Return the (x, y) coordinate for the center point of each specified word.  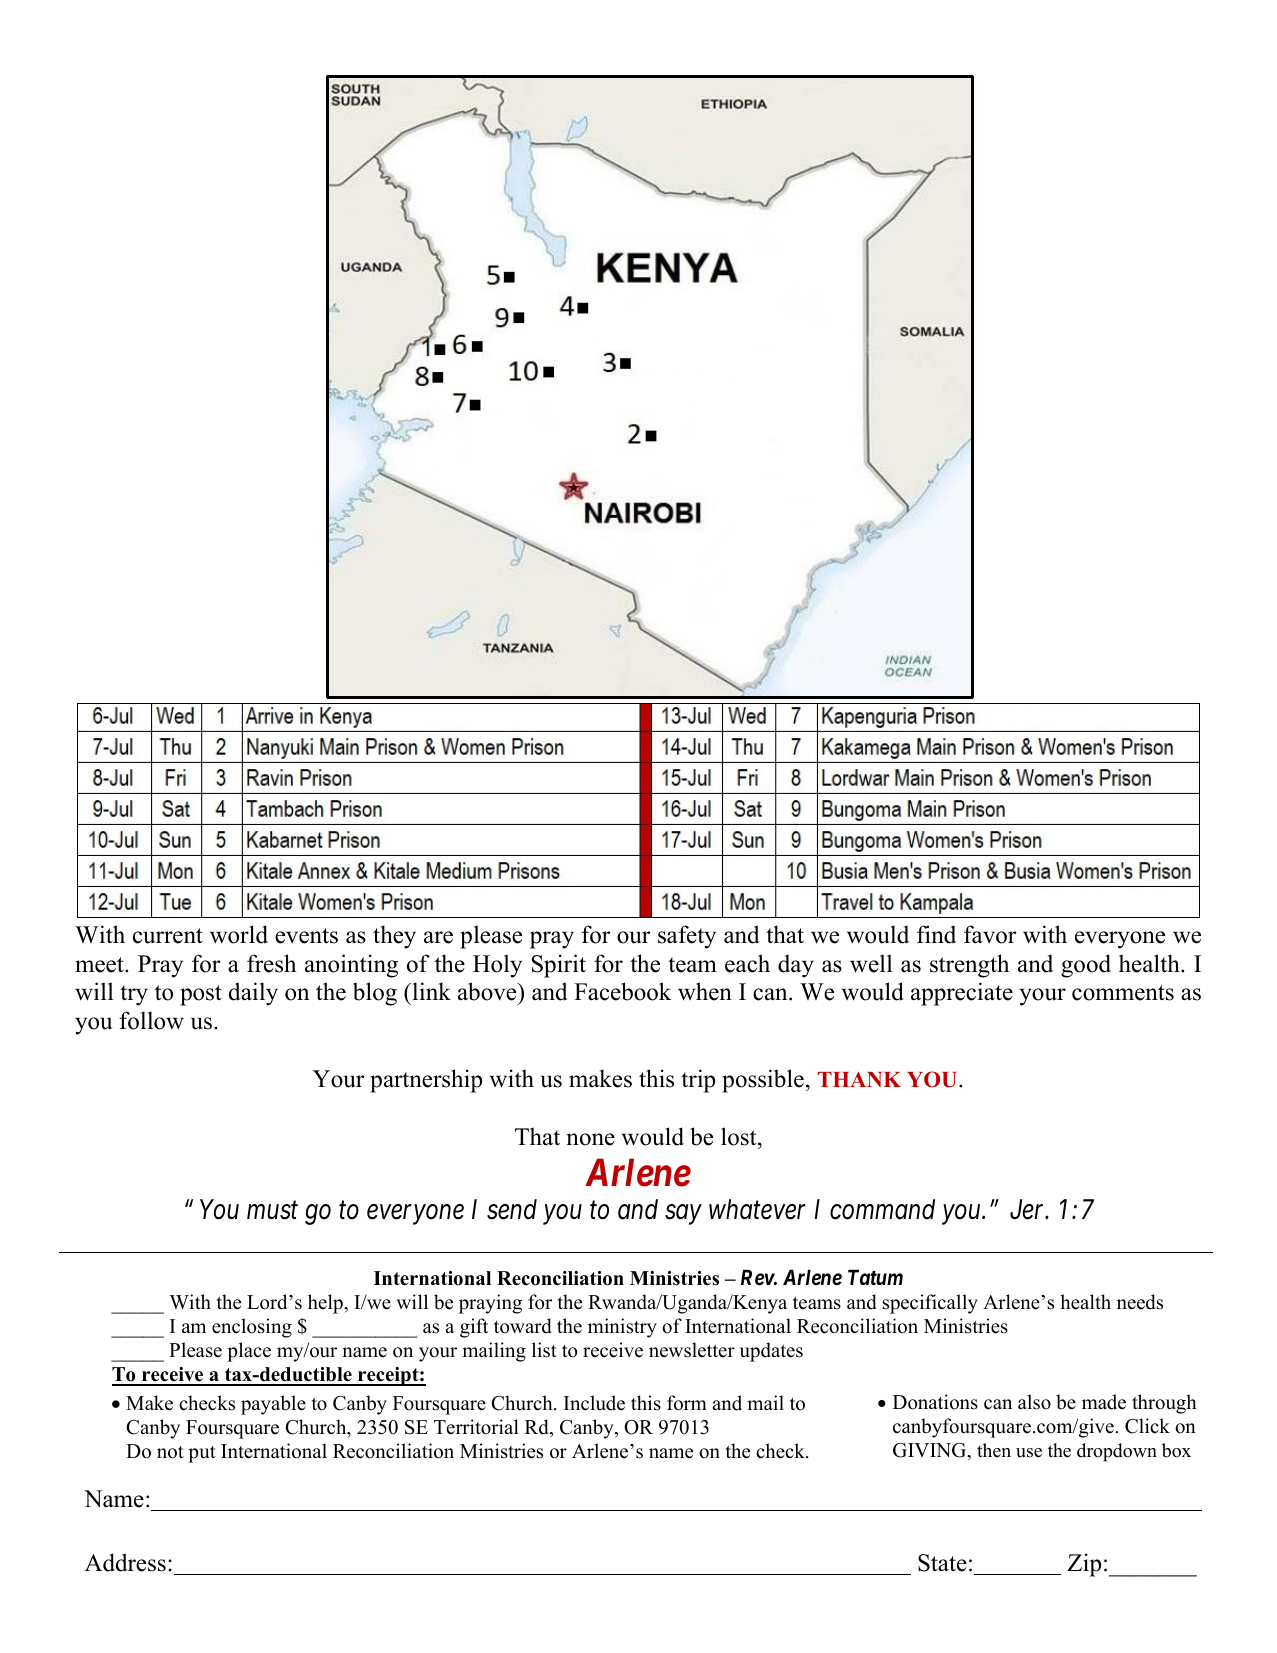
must (272, 1211)
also (1034, 1402)
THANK (859, 1079)
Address (125, 1562)
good (1086, 966)
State (942, 1563)
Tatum (875, 1277)
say (683, 1215)
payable (273, 1405)
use (1029, 1453)
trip (698, 1081)
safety (687, 937)
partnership (426, 1081)
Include (594, 1403)
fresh (271, 963)
